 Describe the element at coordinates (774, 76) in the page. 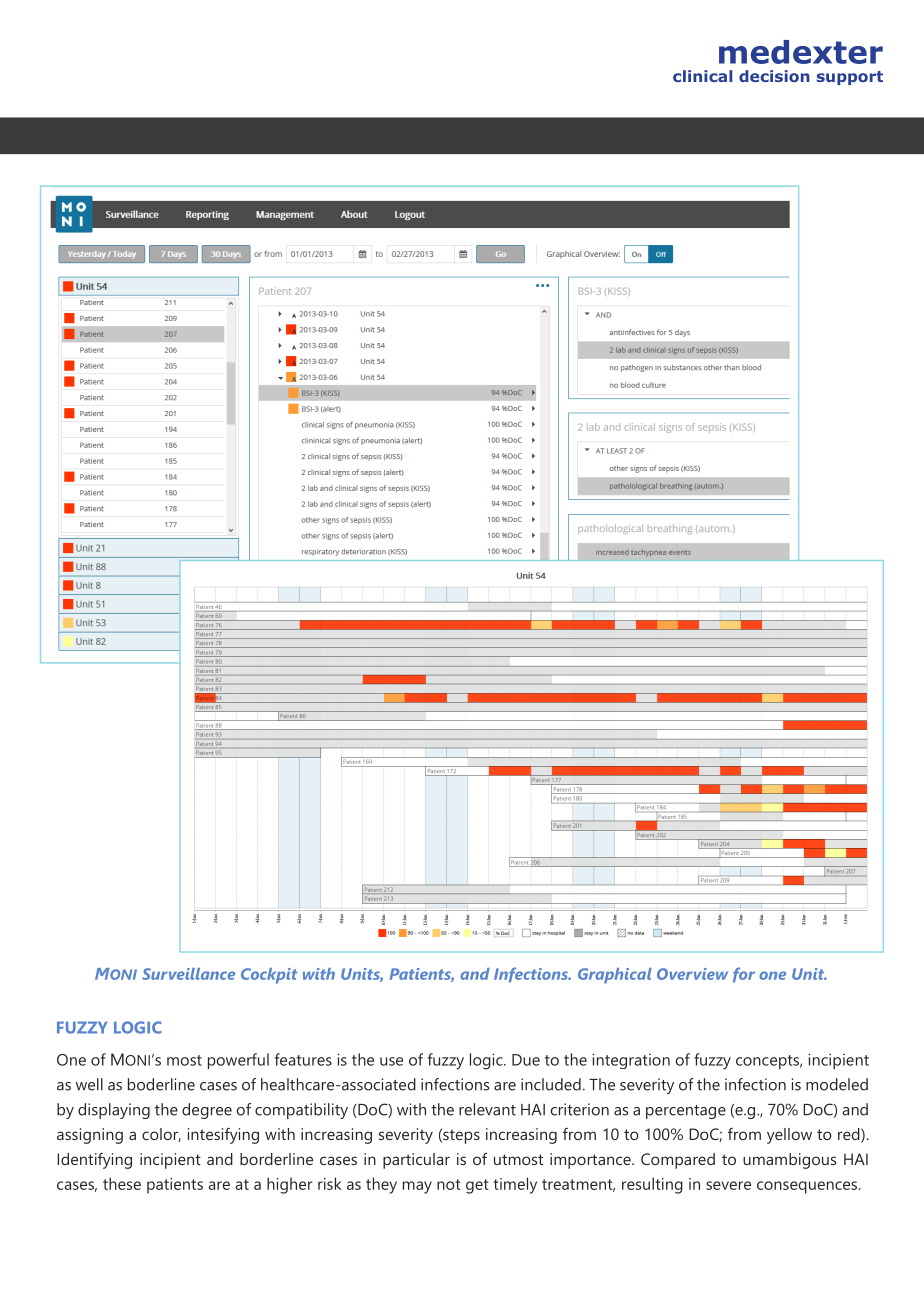

I see `decision` at that location.
